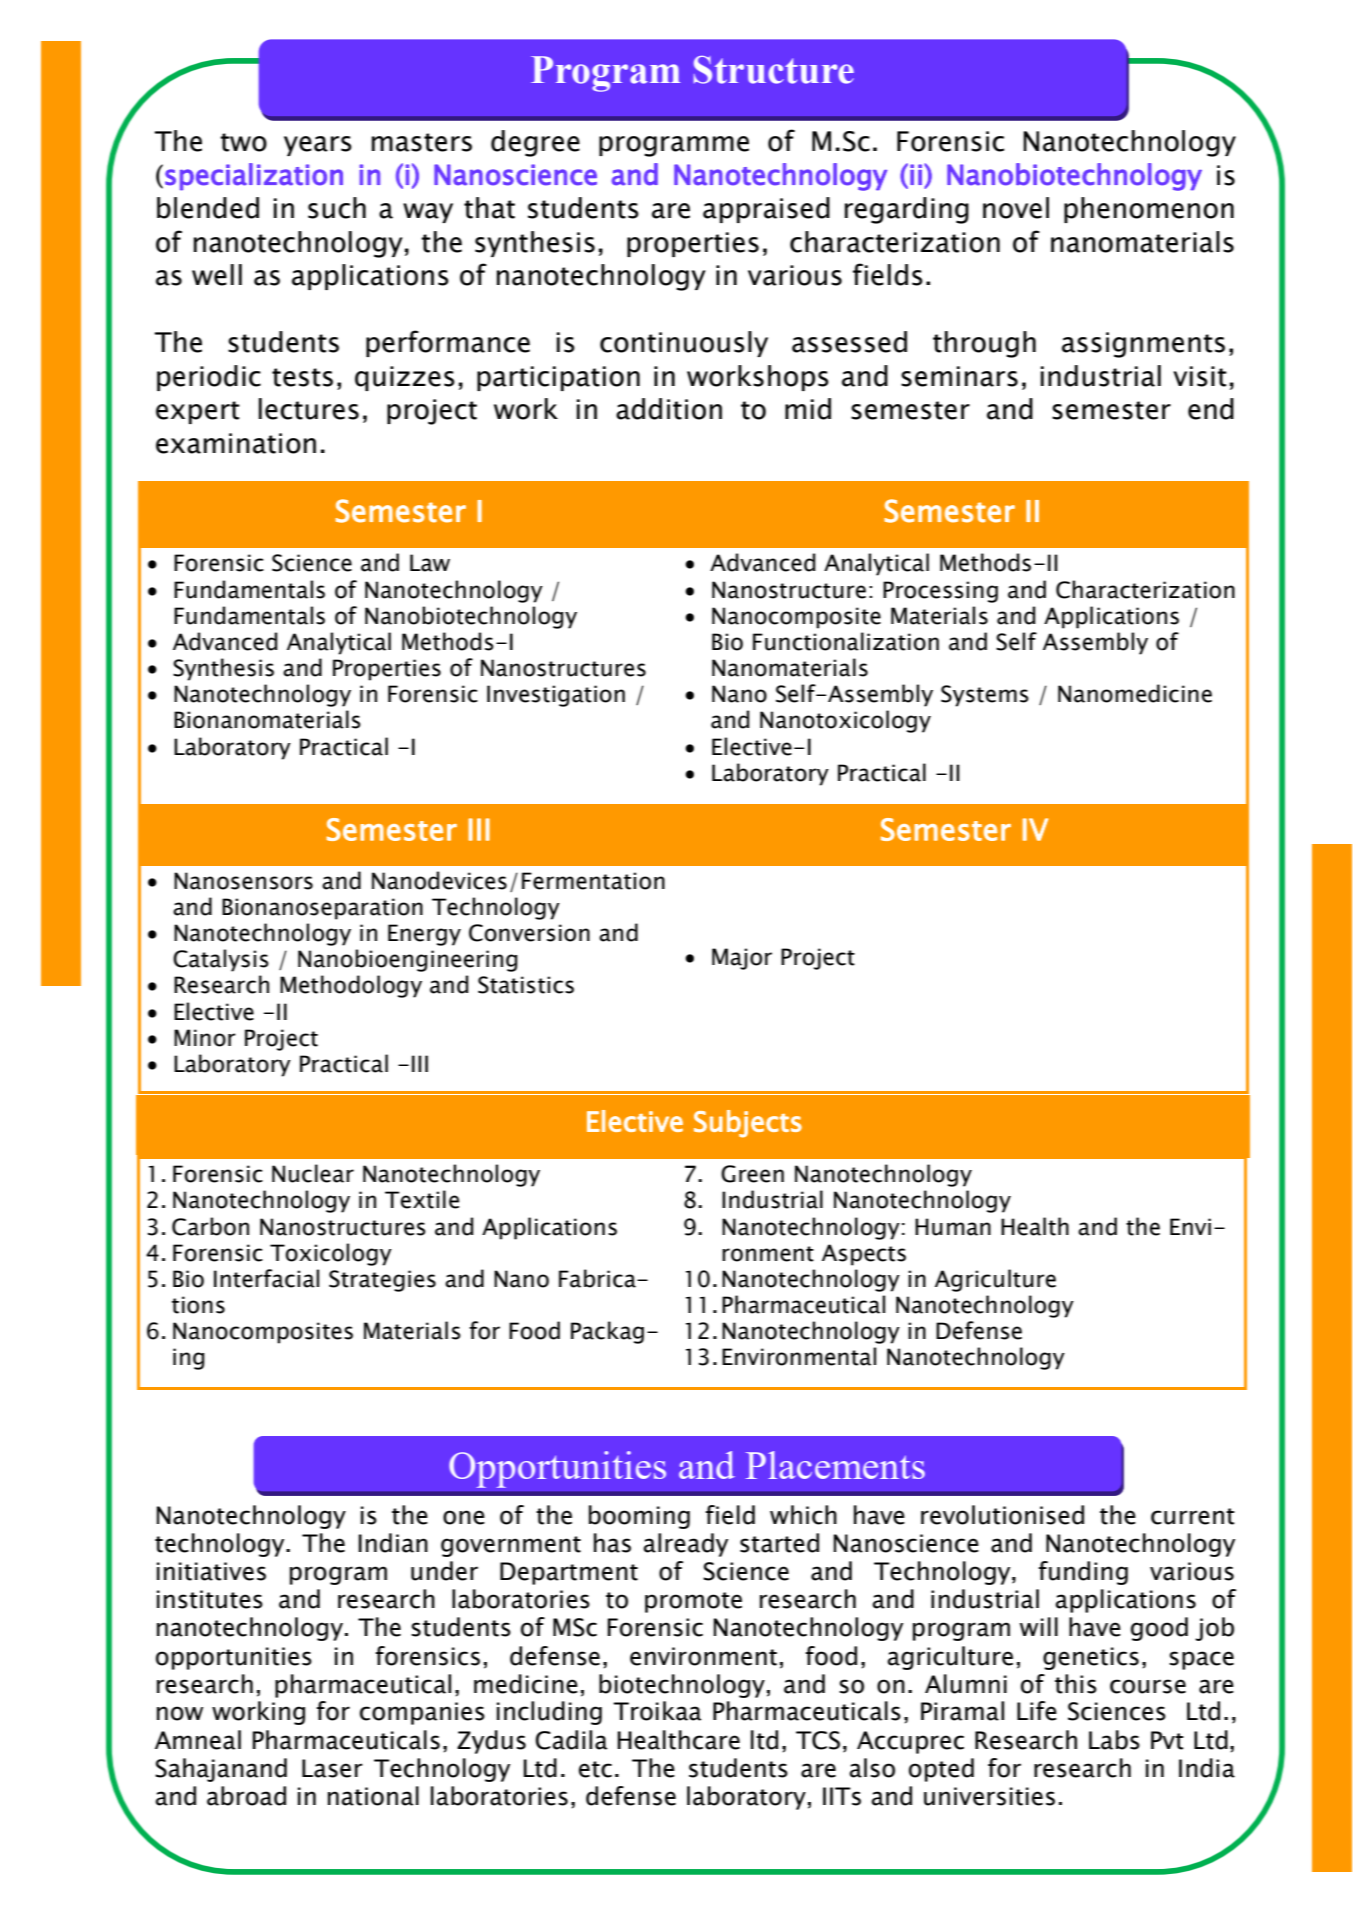  Describe the element at coordinates (337, 208) in the document. I see `such` at that location.
